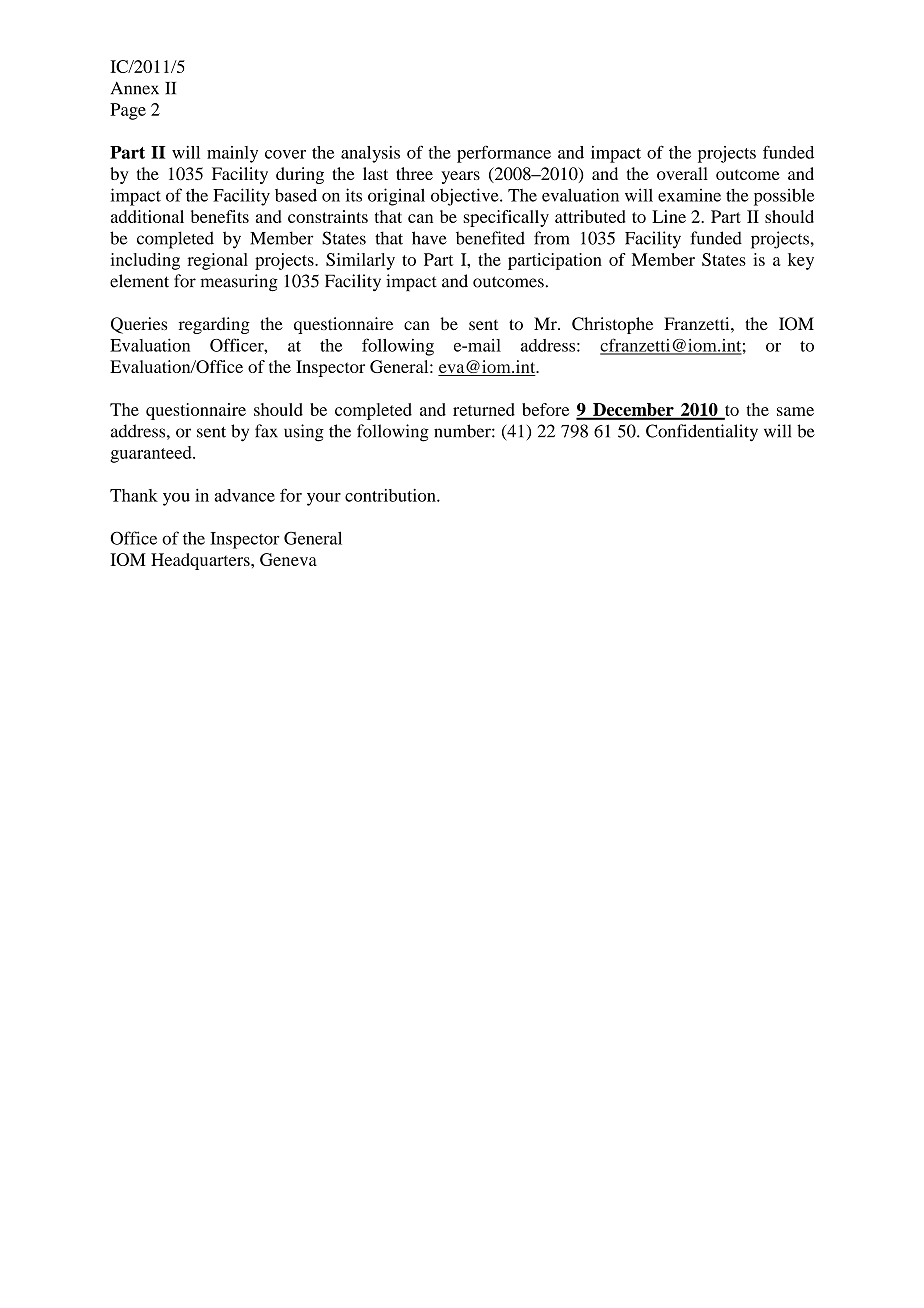 The height and width of the screenshot is (1308, 924). I want to click on benefits, so click(220, 216).
